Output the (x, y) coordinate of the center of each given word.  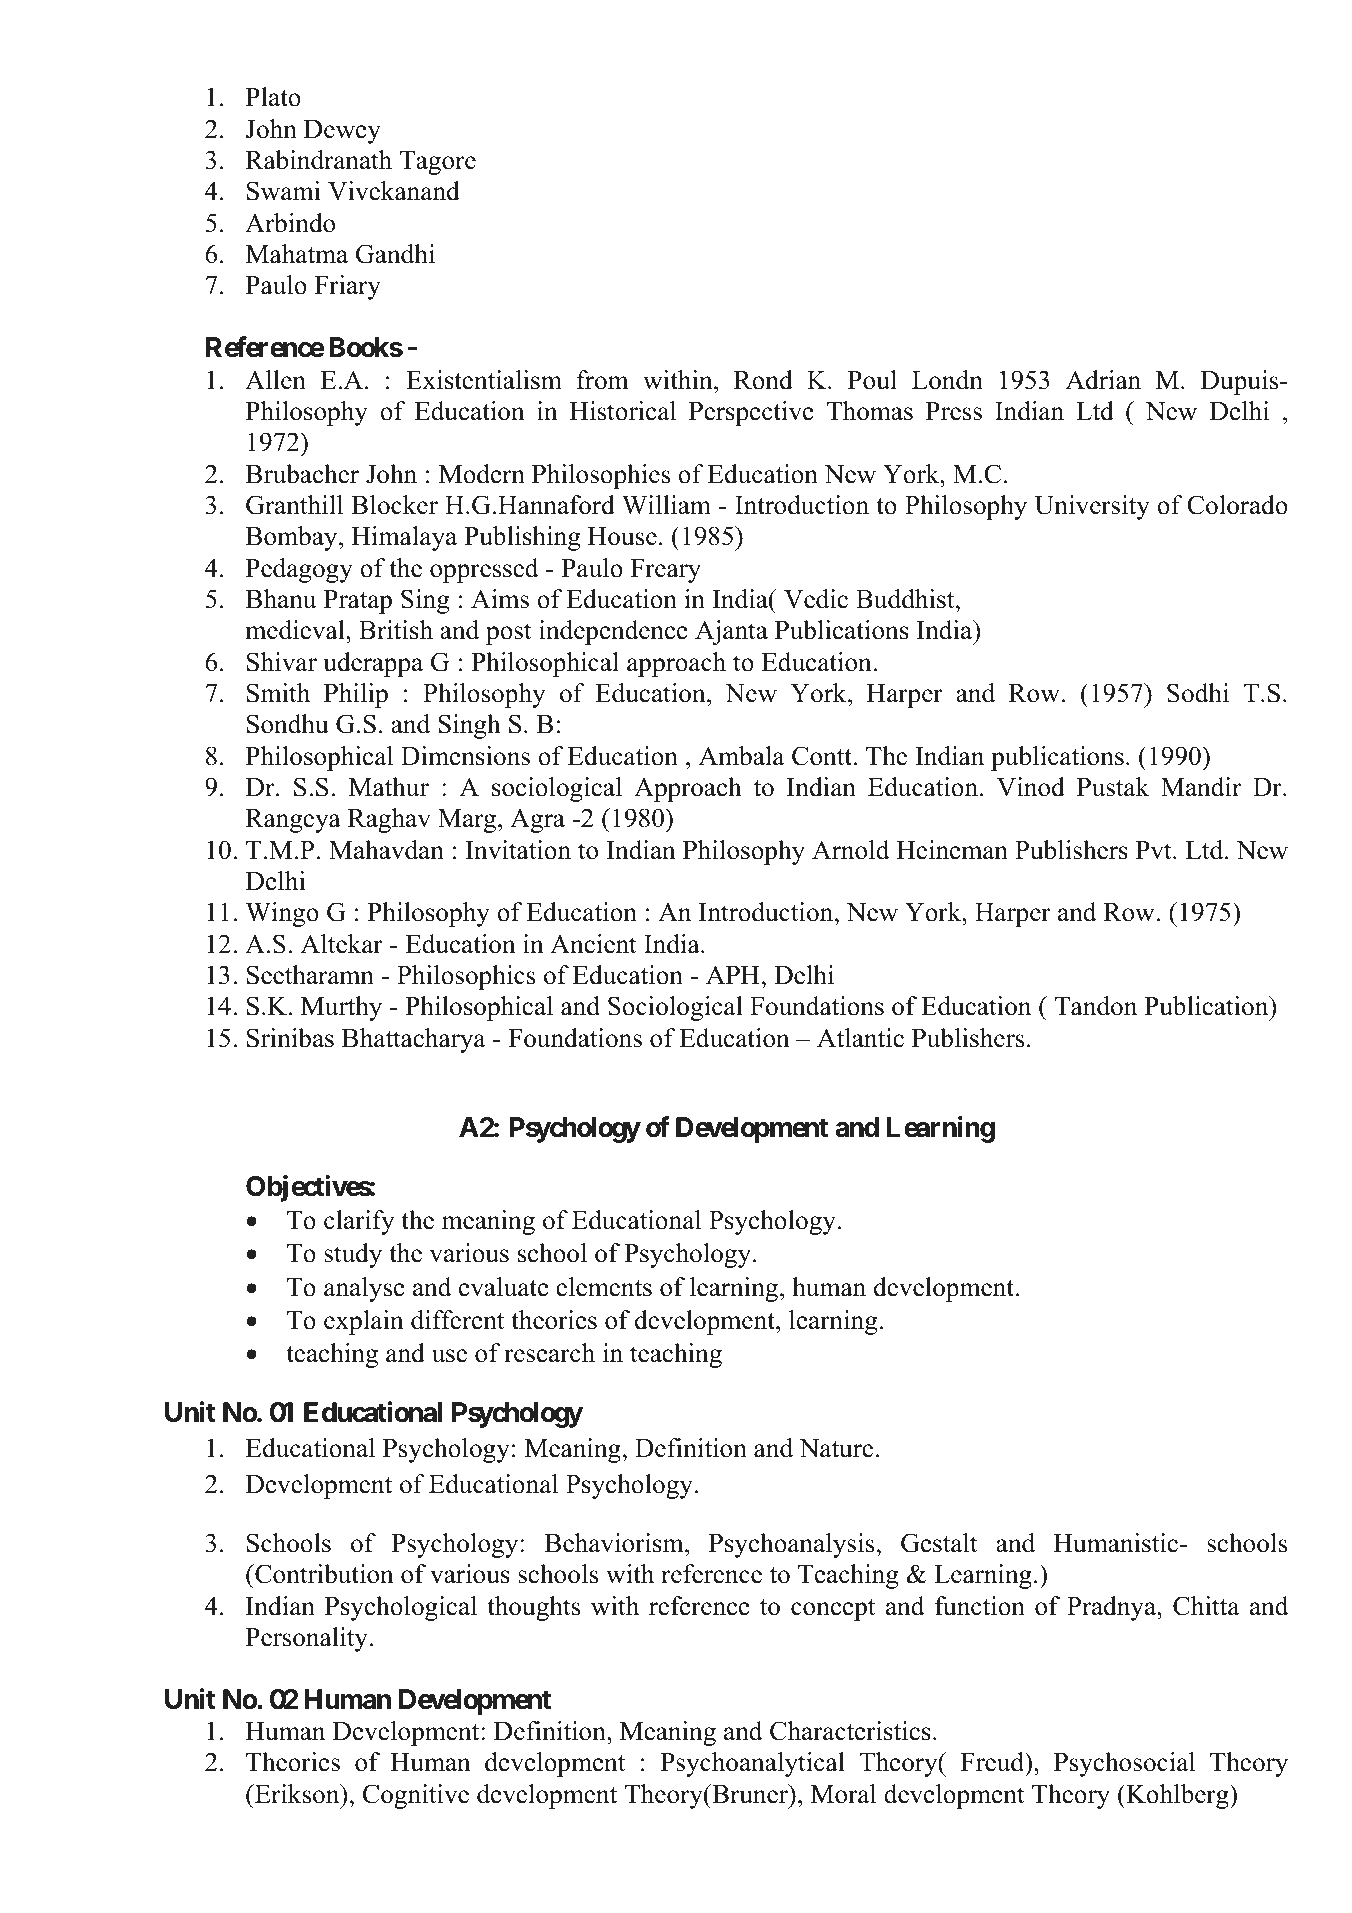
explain (364, 1322)
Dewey (342, 132)
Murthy (341, 1008)
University (1092, 507)
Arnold (851, 850)
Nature (836, 1448)
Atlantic (860, 1038)
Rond (763, 380)
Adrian (1103, 380)
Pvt (1155, 850)
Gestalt (939, 1543)
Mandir (1201, 787)
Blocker (394, 505)
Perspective (751, 413)
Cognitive (416, 1796)
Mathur (389, 787)
